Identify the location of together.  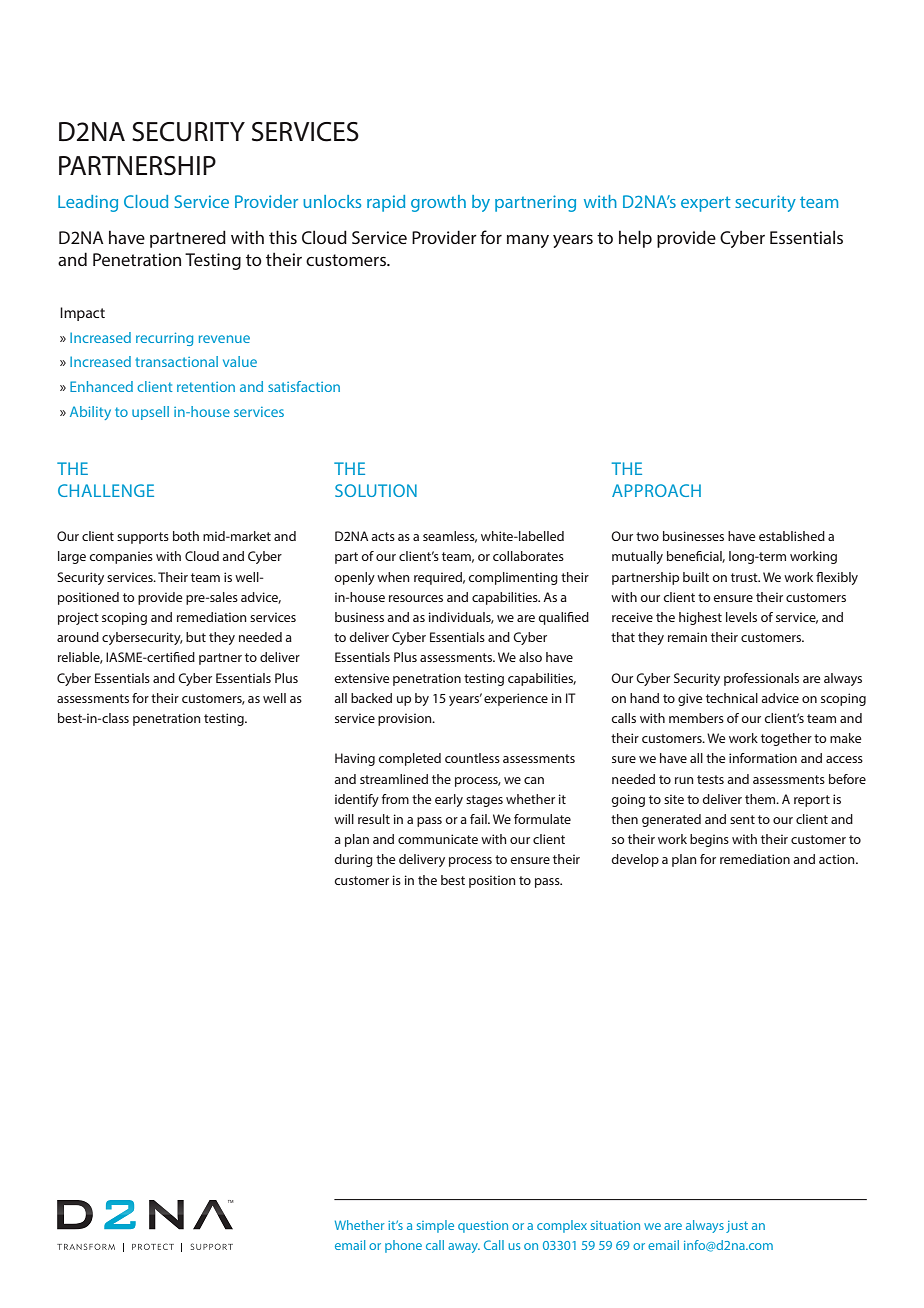
(786, 739).
